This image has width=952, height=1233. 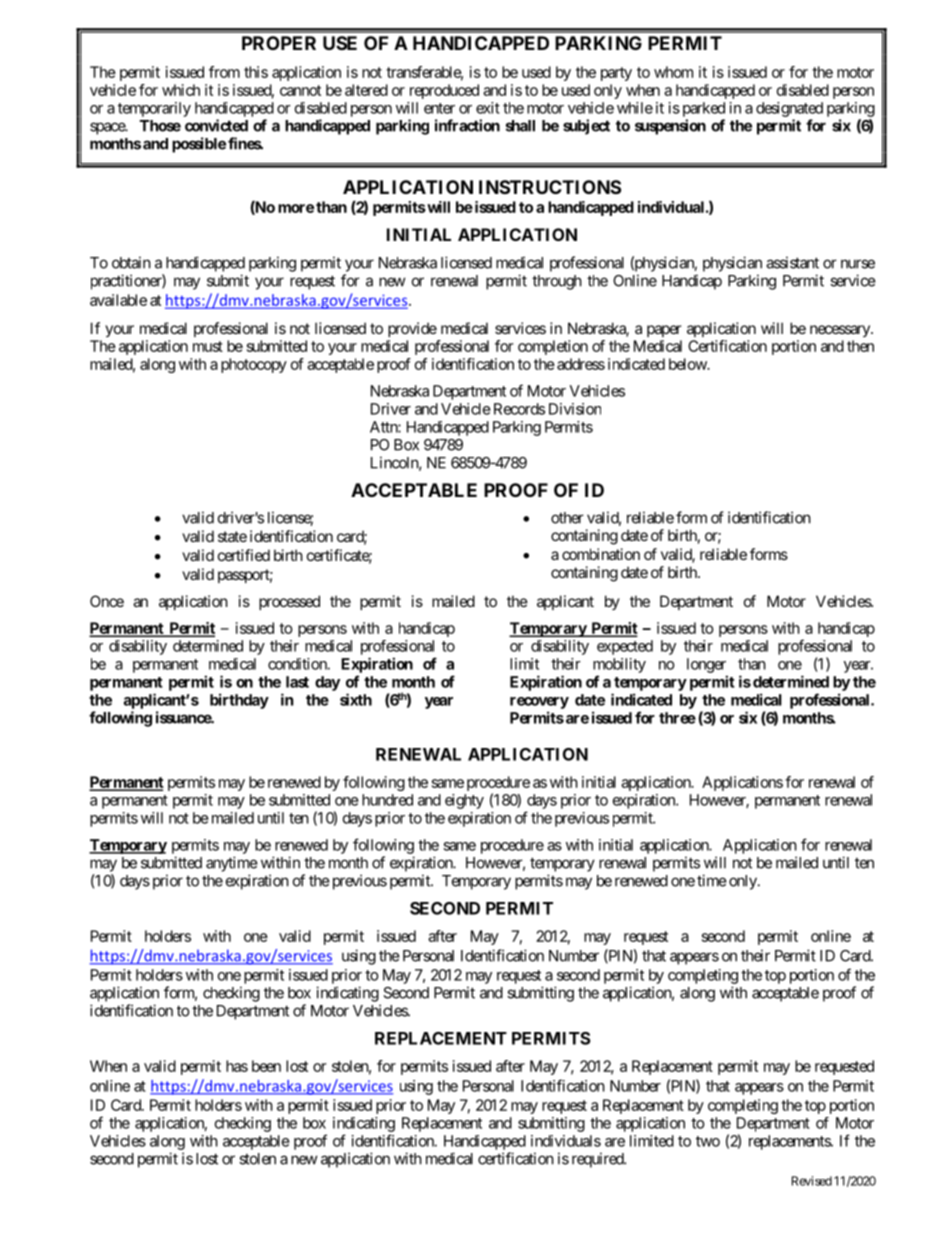 I want to click on been, so click(x=266, y=1066).
